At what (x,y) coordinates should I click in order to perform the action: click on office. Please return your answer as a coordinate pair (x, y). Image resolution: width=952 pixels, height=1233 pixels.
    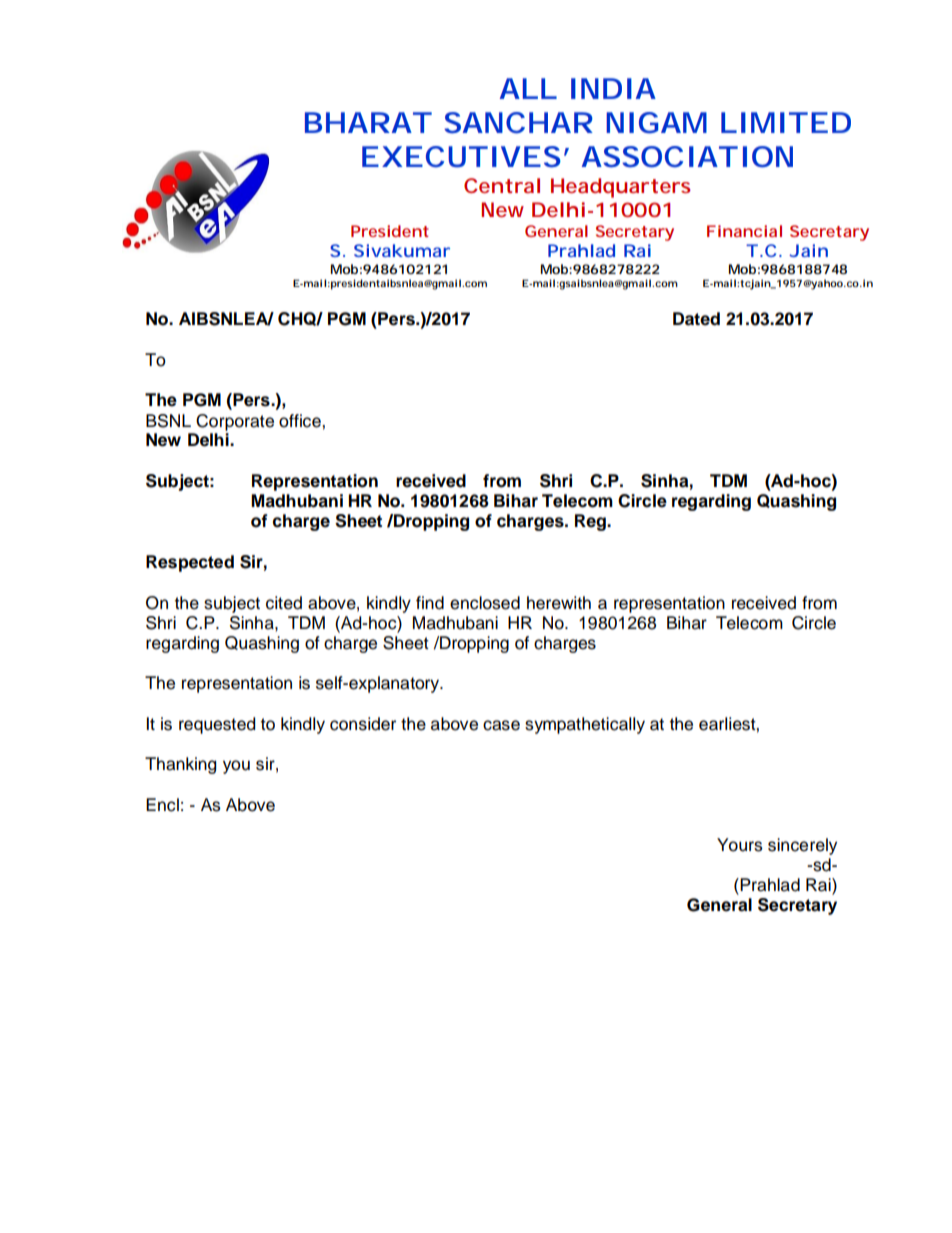
    Looking at the image, I should click on (301, 421).
